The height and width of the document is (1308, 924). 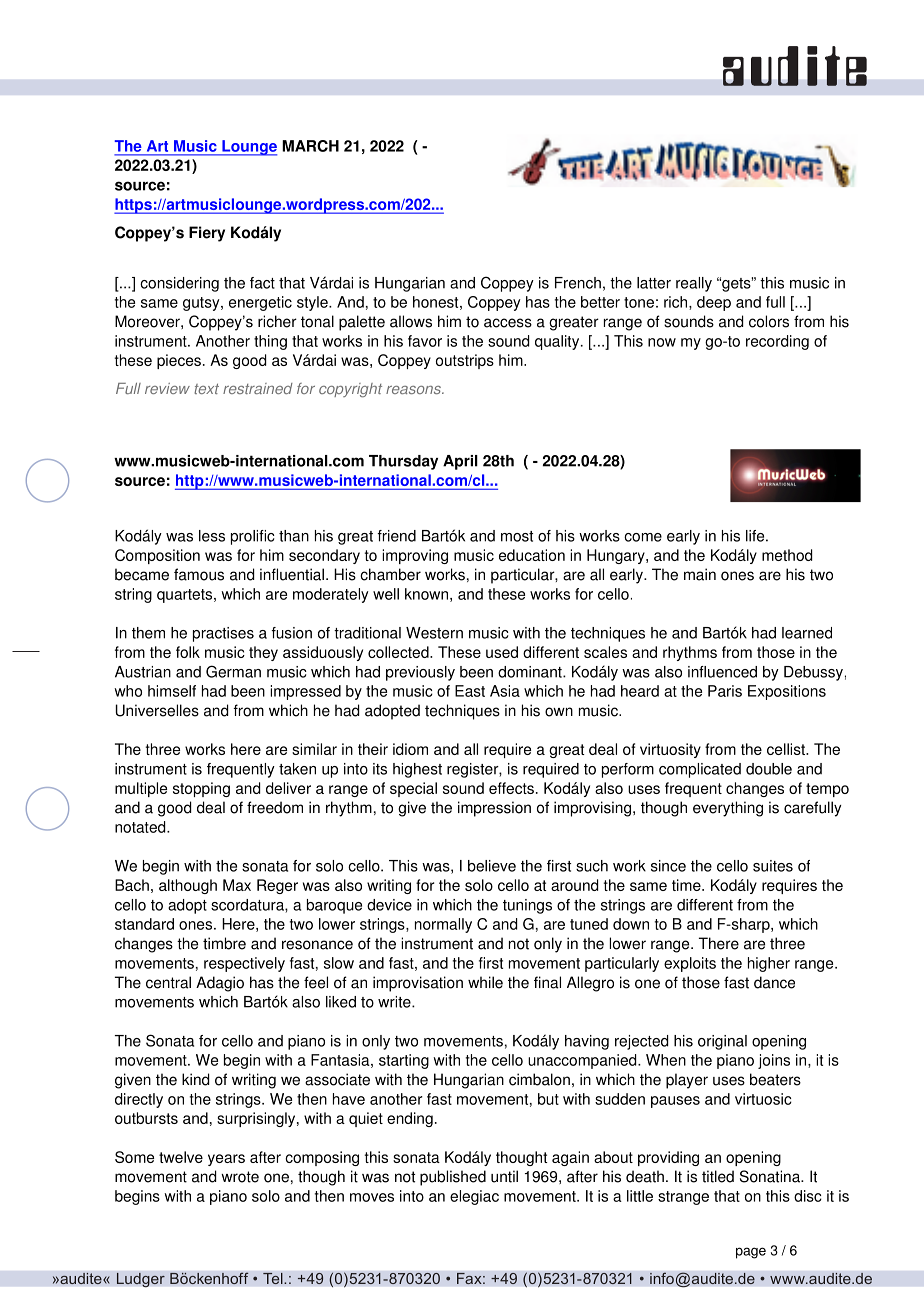 I want to click on East, so click(x=470, y=691).
